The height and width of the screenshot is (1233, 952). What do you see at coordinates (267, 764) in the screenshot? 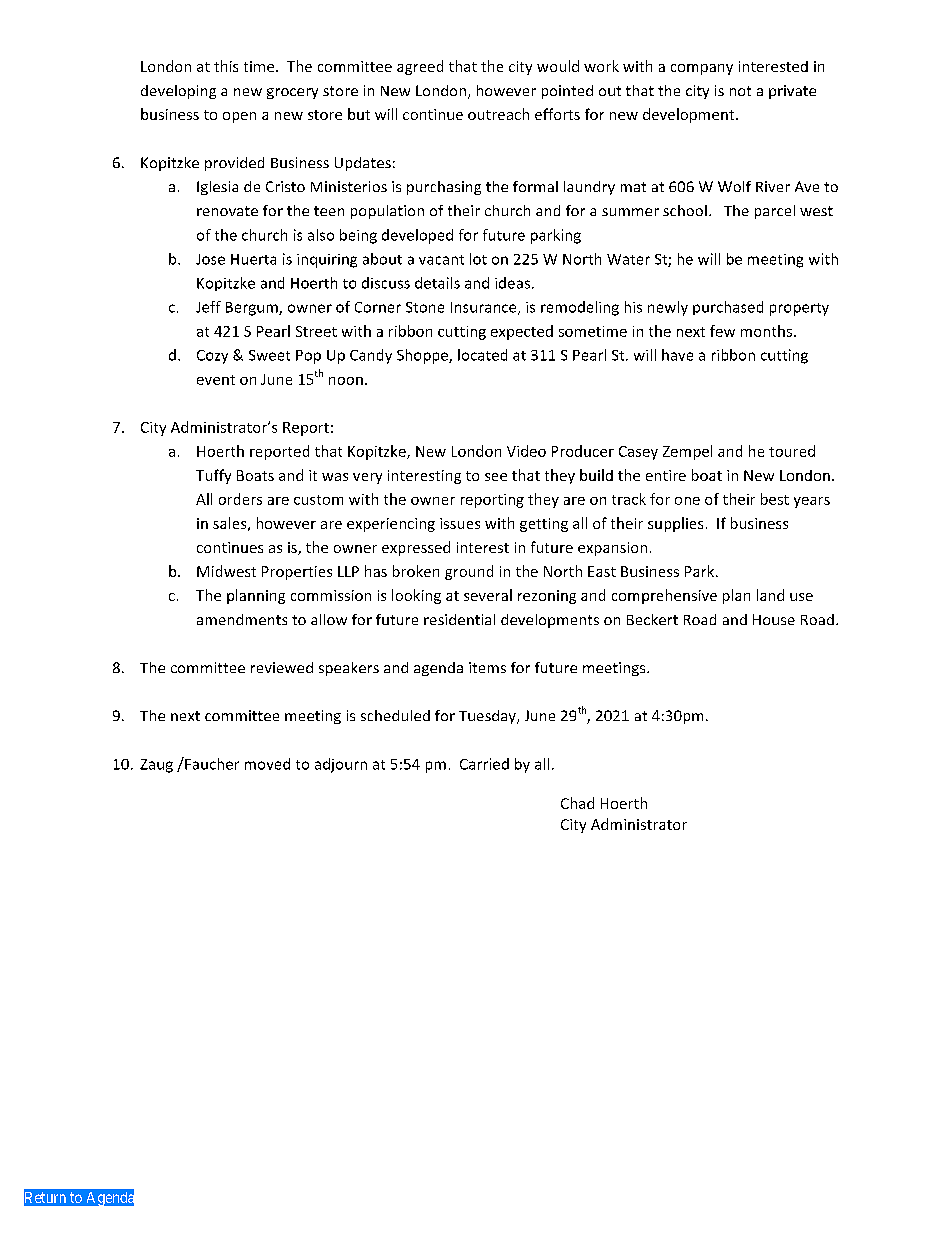
I see `moved` at bounding box center [267, 764].
